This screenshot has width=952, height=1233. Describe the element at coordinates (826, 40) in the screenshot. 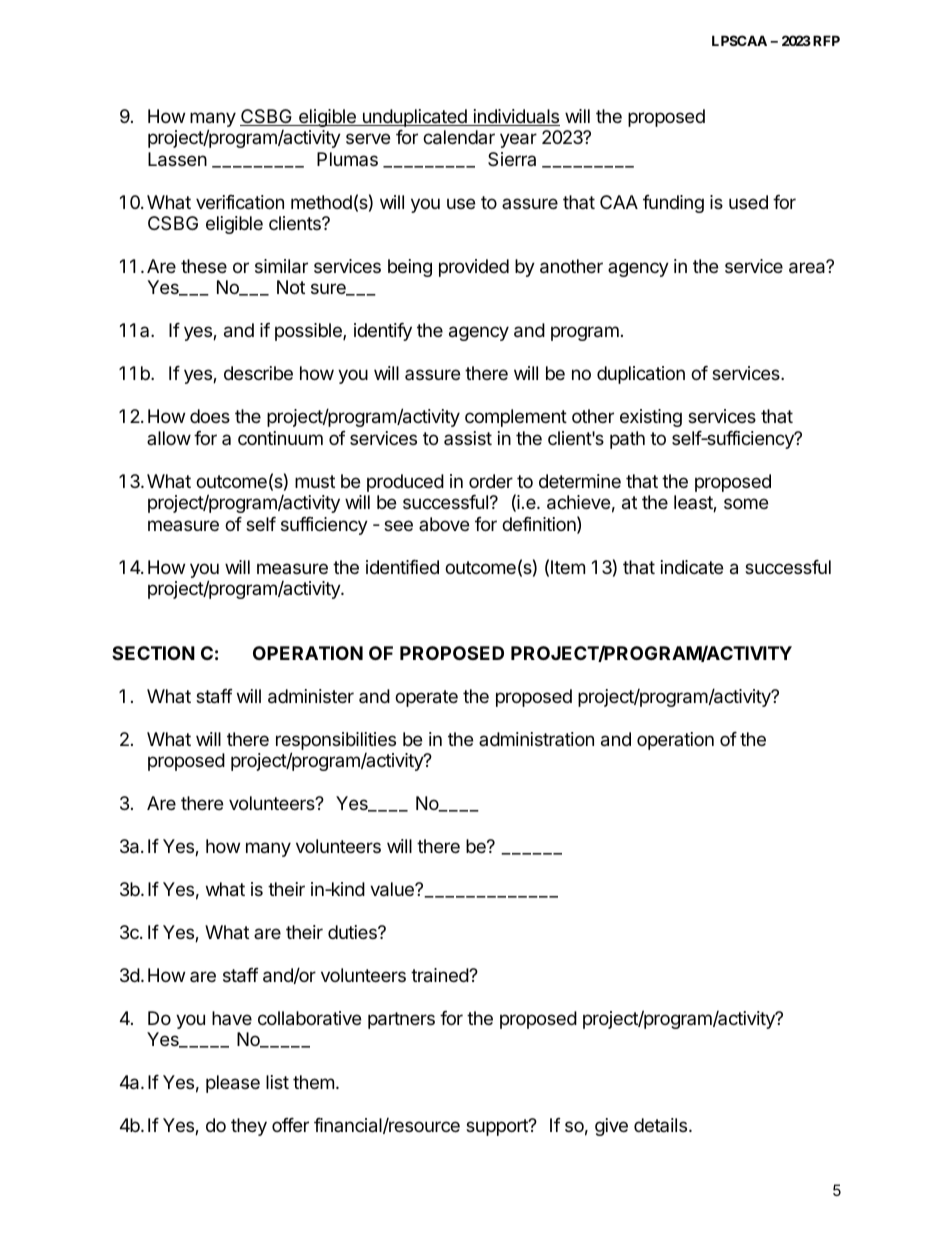

I see `RFP` at that location.
